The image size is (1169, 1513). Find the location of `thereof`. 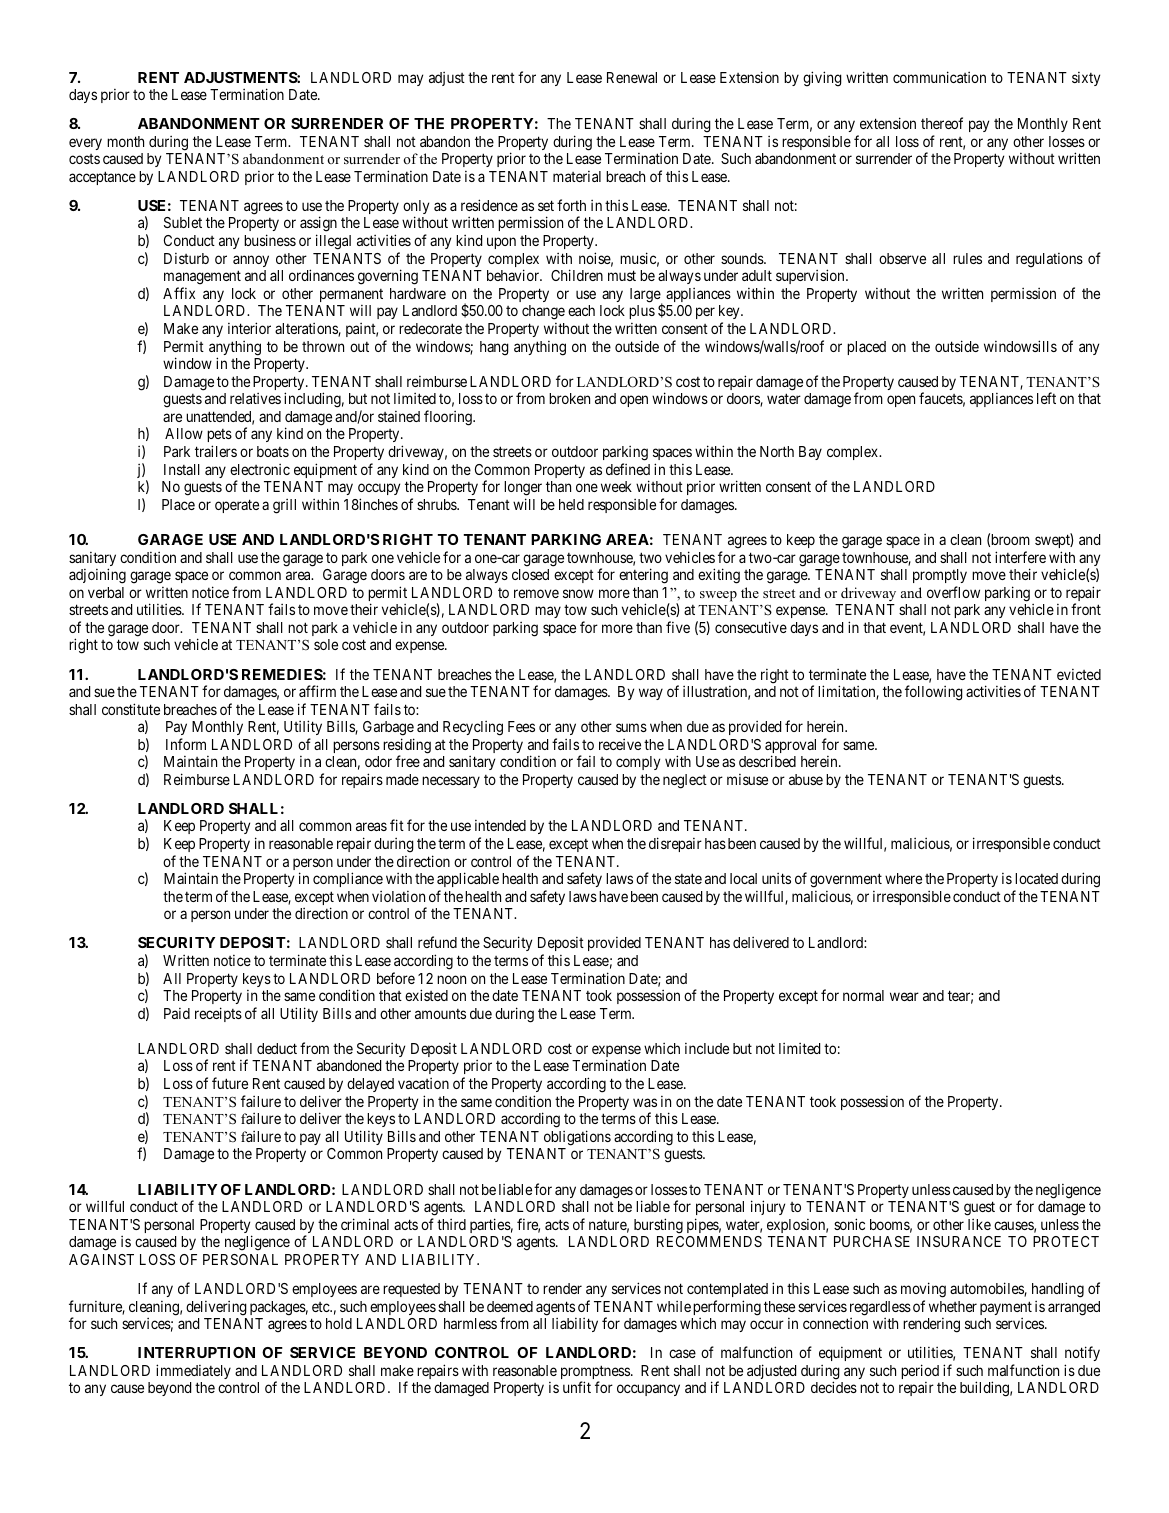

thereof is located at coordinates (942, 123).
